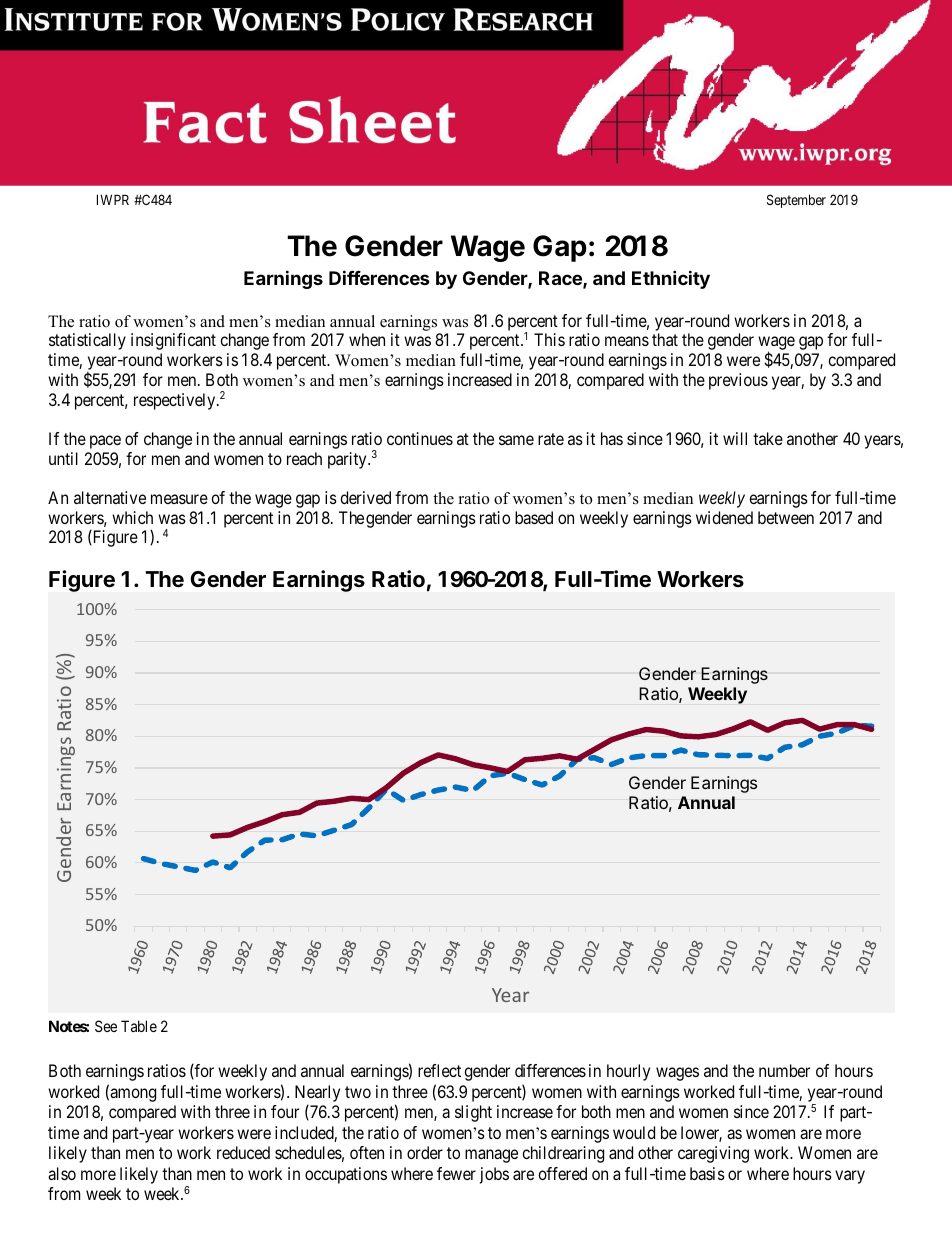 The image size is (952, 1233). Describe the element at coordinates (796, 201) in the screenshot. I see `September` at that location.
